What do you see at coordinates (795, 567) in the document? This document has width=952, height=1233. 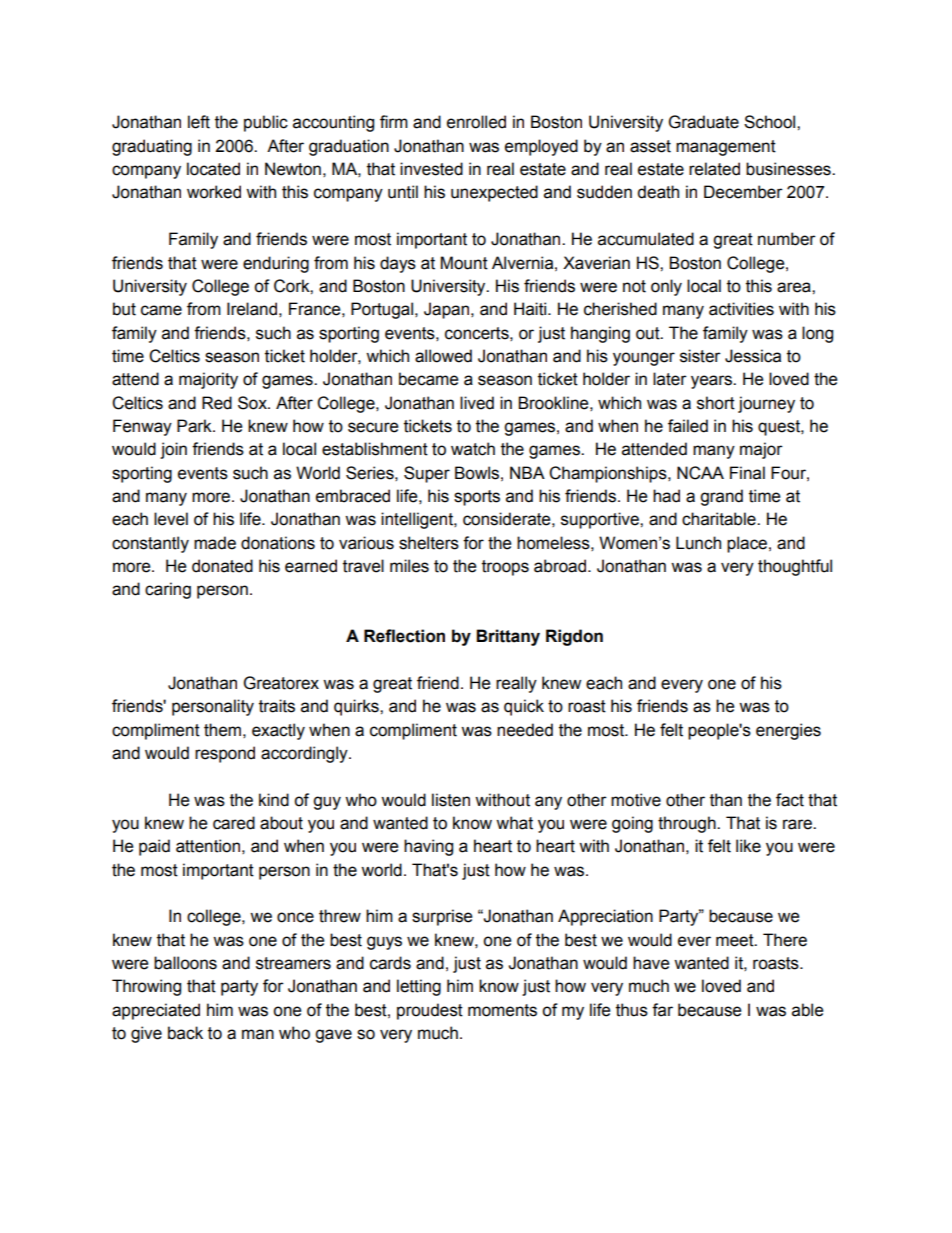 I see `thoughtful` at bounding box center [795, 567].
